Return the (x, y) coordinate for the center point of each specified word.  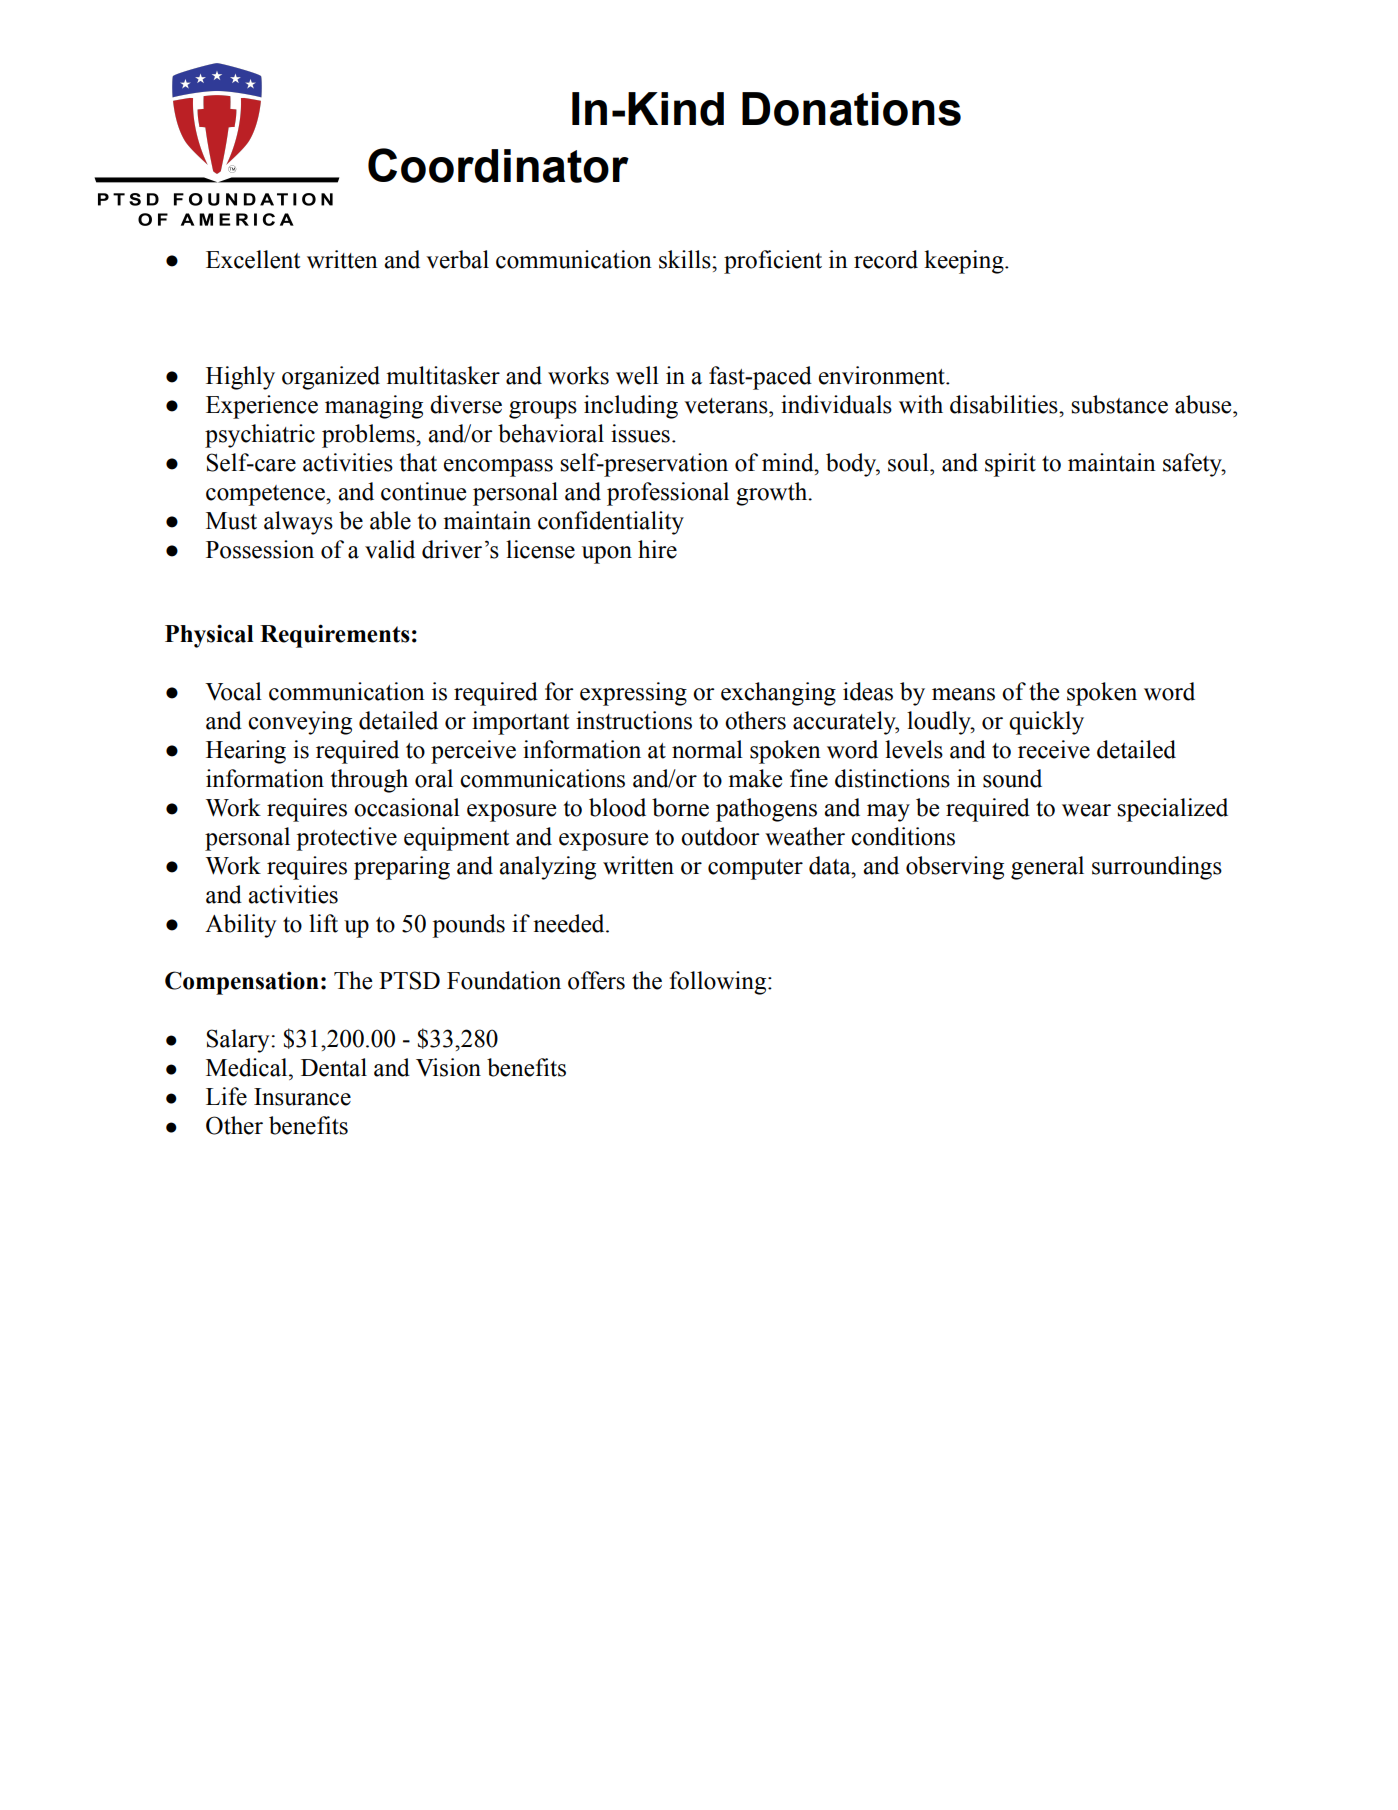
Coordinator (498, 165)
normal (707, 749)
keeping (965, 262)
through (369, 781)
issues (640, 433)
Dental (334, 1067)
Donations (851, 109)
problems (369, 436)
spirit (1010, 465)
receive (1054, 749)
